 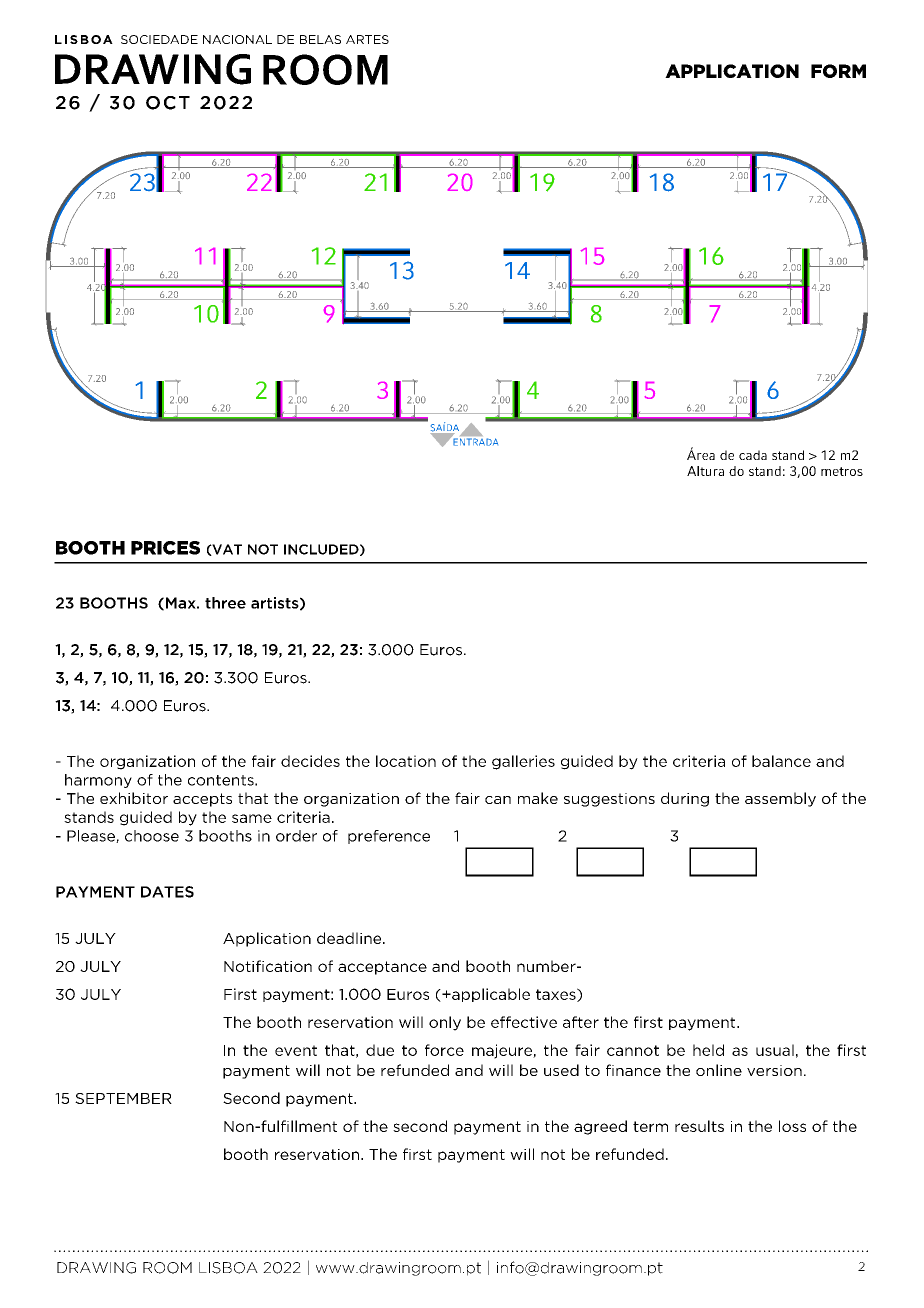 What do you see at coordinates (228, 1268) in the screenshot?
I see `LISBOA` at bounding box center [228, 1268].
